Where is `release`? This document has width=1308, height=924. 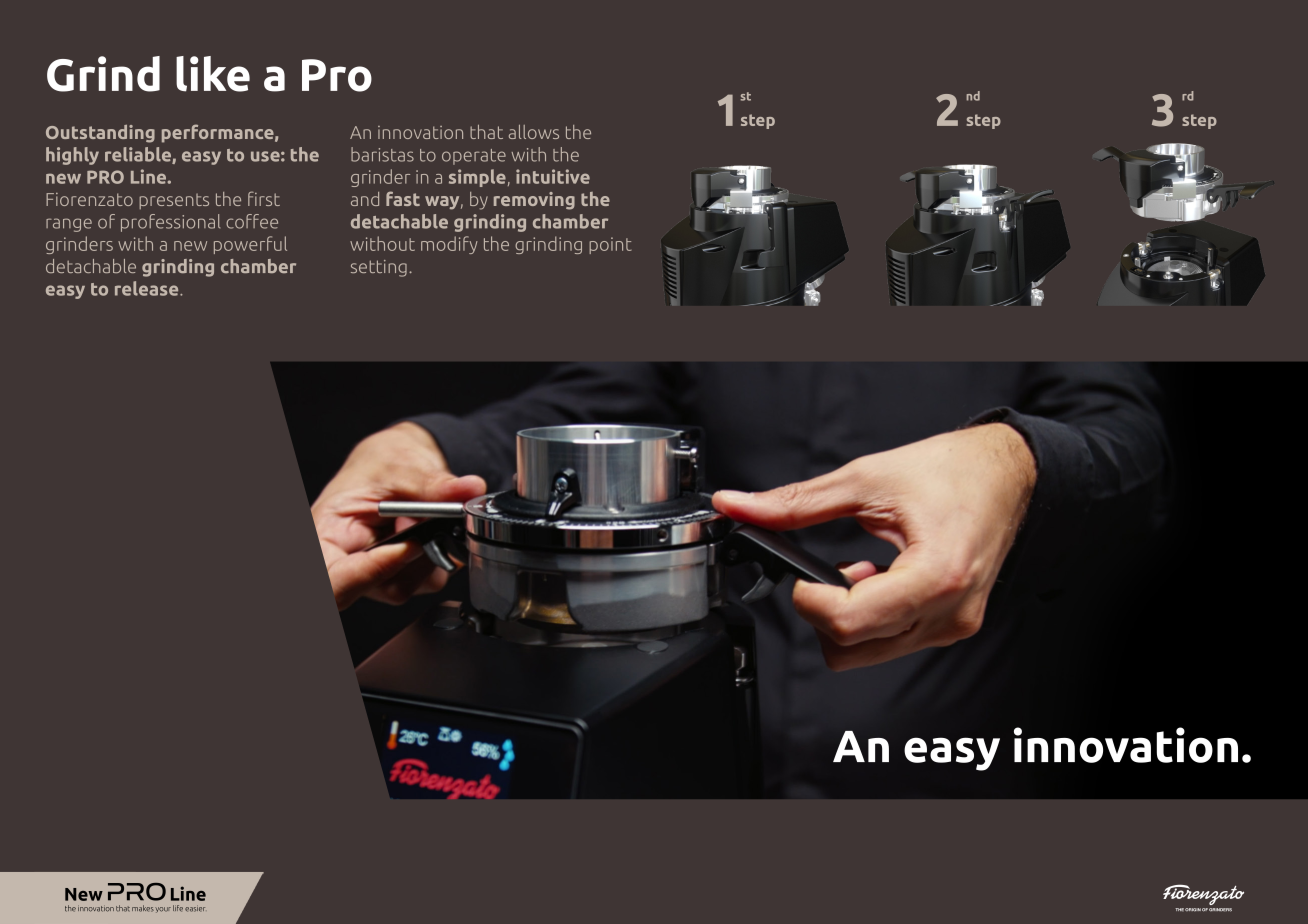 release is located at coordinates (148, 288).
